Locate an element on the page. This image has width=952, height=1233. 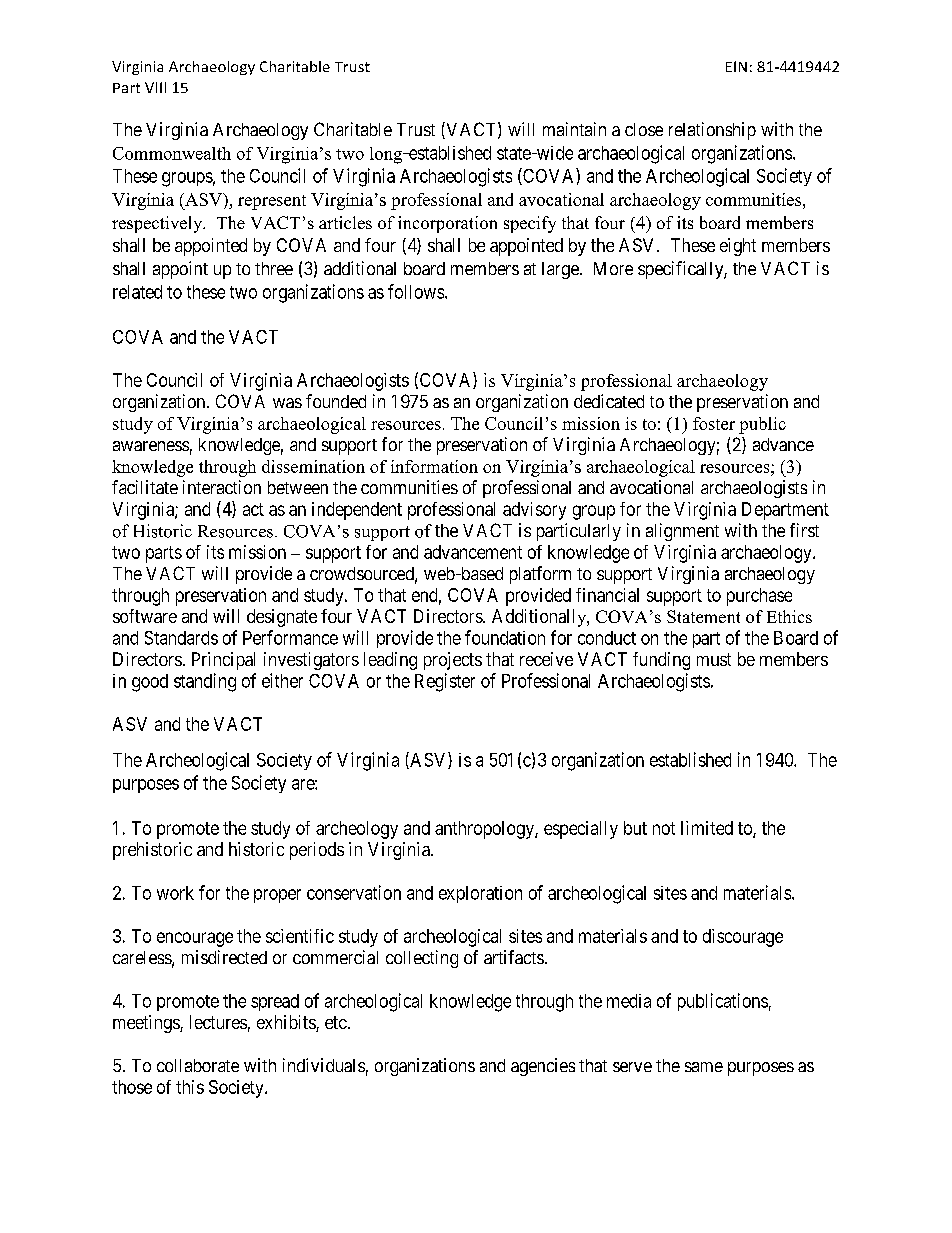
must is located at coordinates (714, 659).
